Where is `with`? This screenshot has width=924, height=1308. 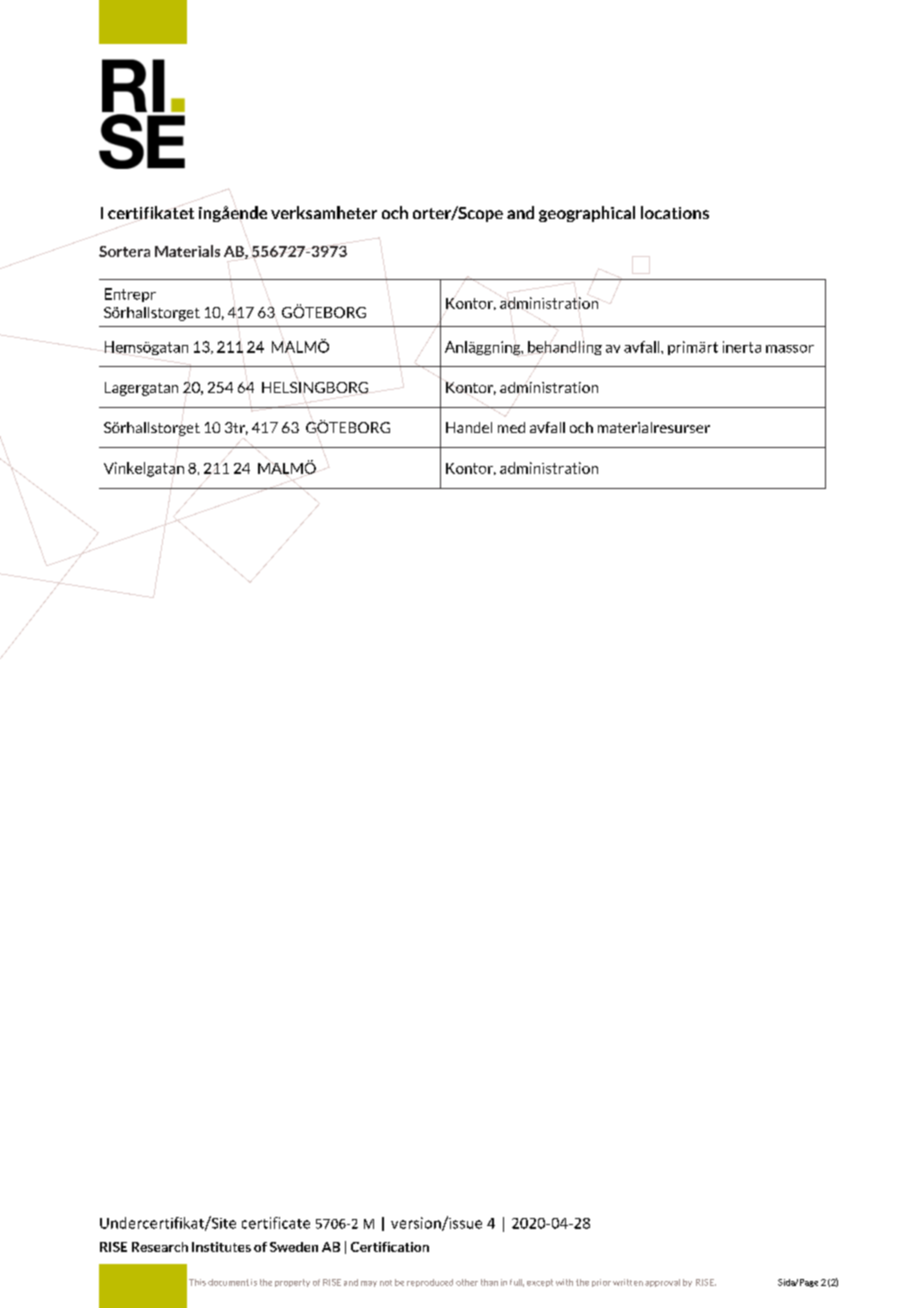
with is located at coordinates (564, 1282).
